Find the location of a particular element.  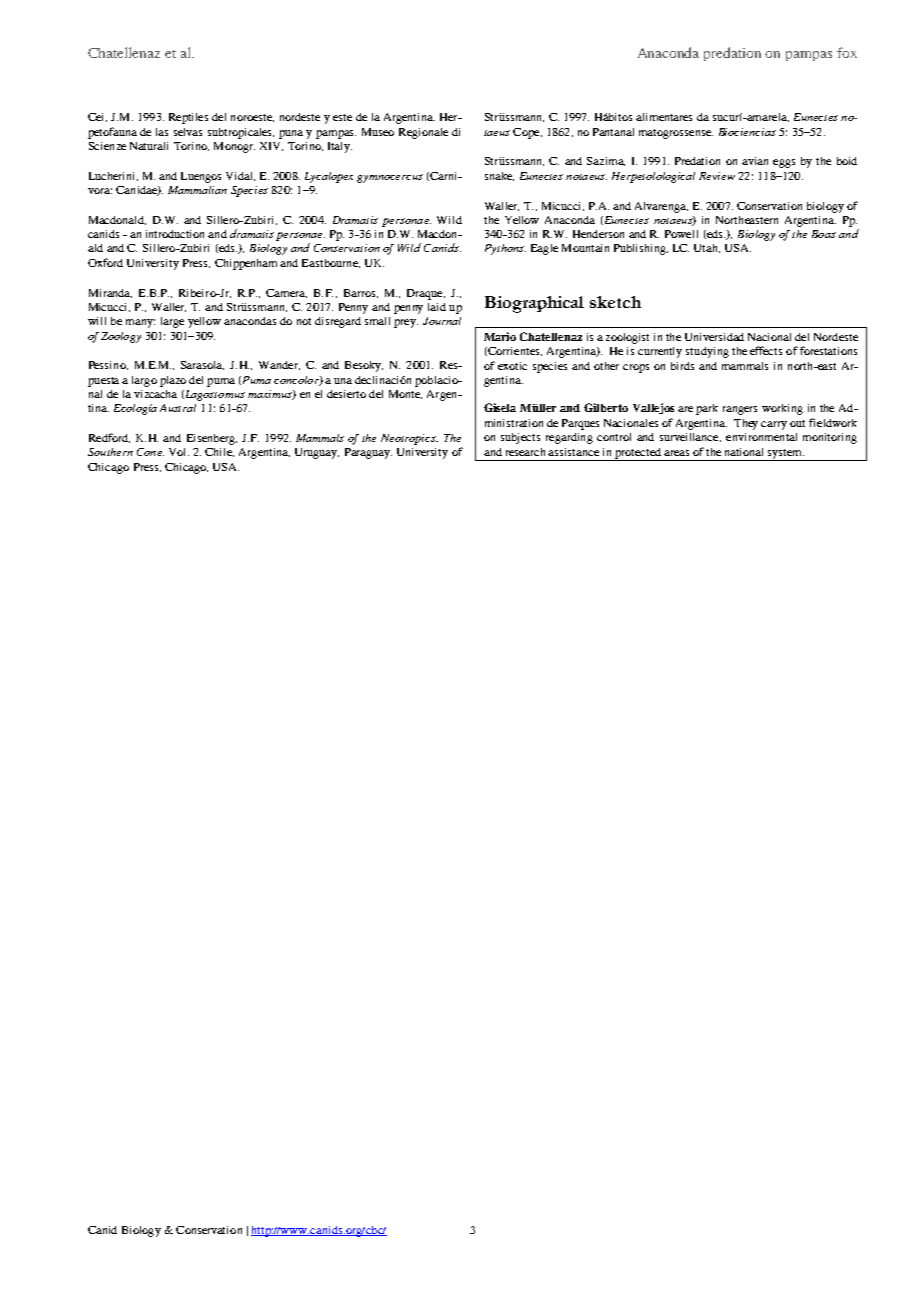

Mountain is located at coordinates (585, 248).
